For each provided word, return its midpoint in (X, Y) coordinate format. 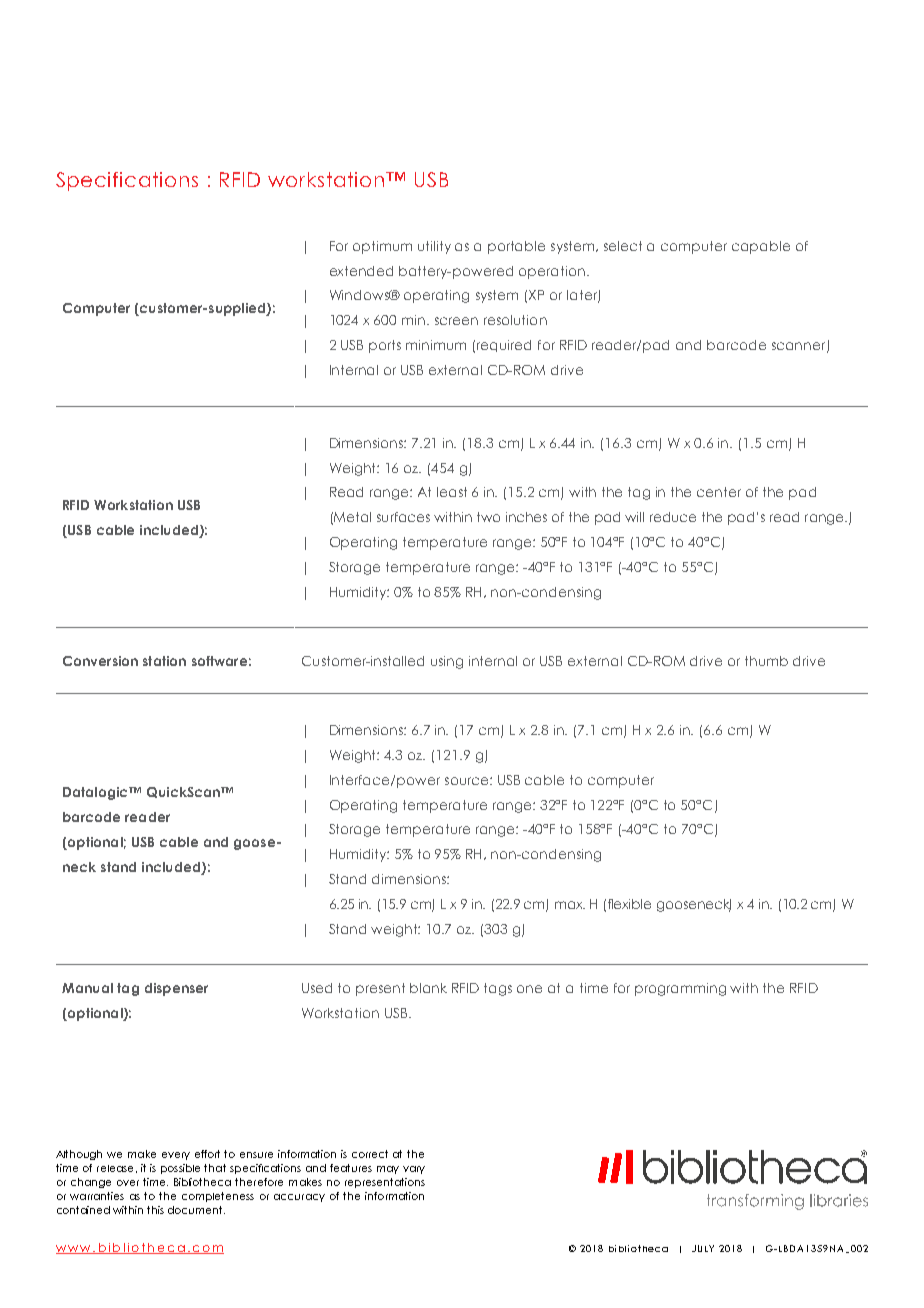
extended (361, 271)
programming (680, 989)
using (447, 662)
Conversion (100, 661)
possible (180, 1169)
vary (414, 1170)
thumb (766, 661)
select (623, 246)
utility (434, 247)
